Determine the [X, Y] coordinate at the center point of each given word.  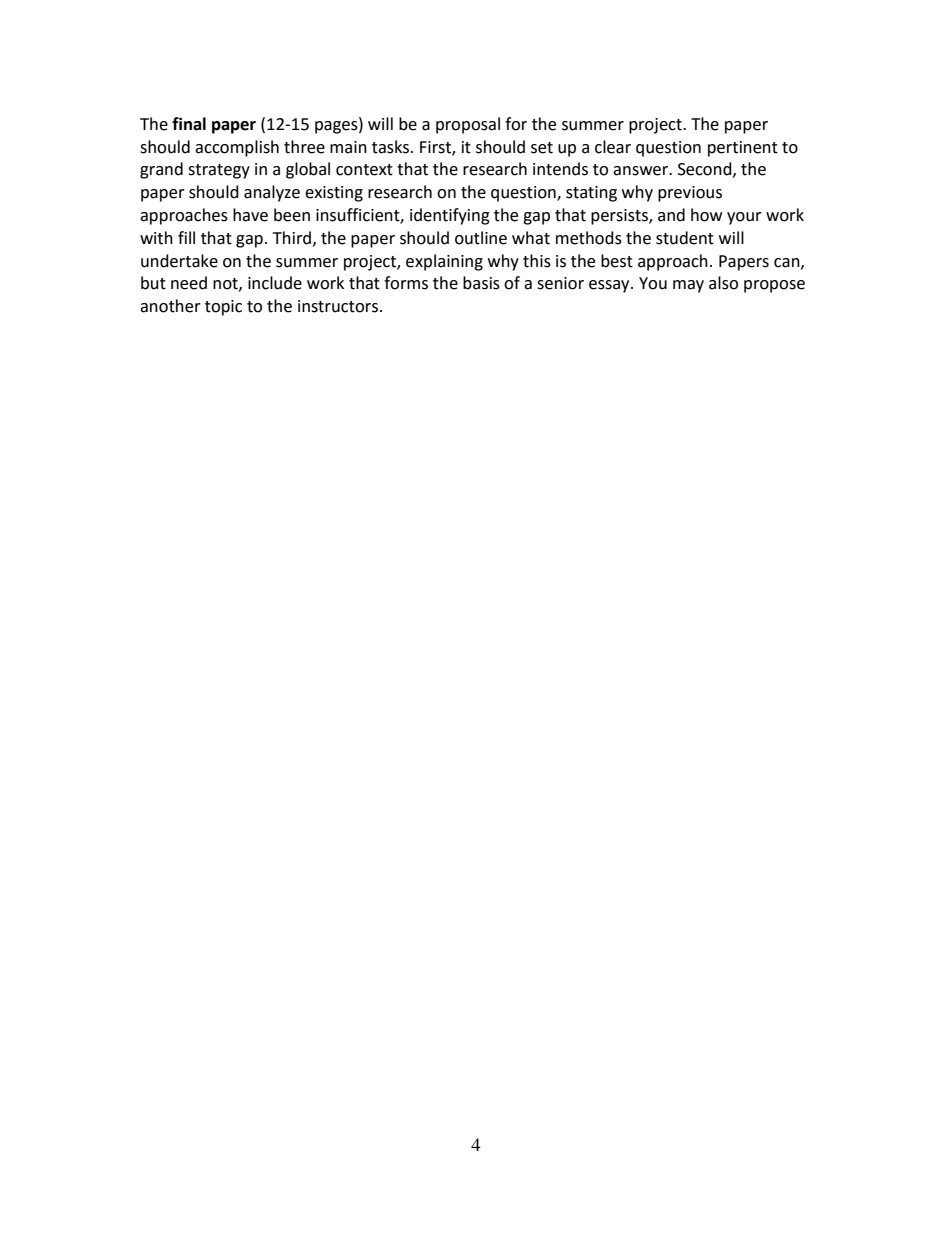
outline [481, 238]
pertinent [743, 149]
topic [223, 308]
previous [690, 194]
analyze [272, 193]
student [685, 238]
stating [591, 194]
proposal [468, 125]
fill [186, 237]
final [189, 124]
